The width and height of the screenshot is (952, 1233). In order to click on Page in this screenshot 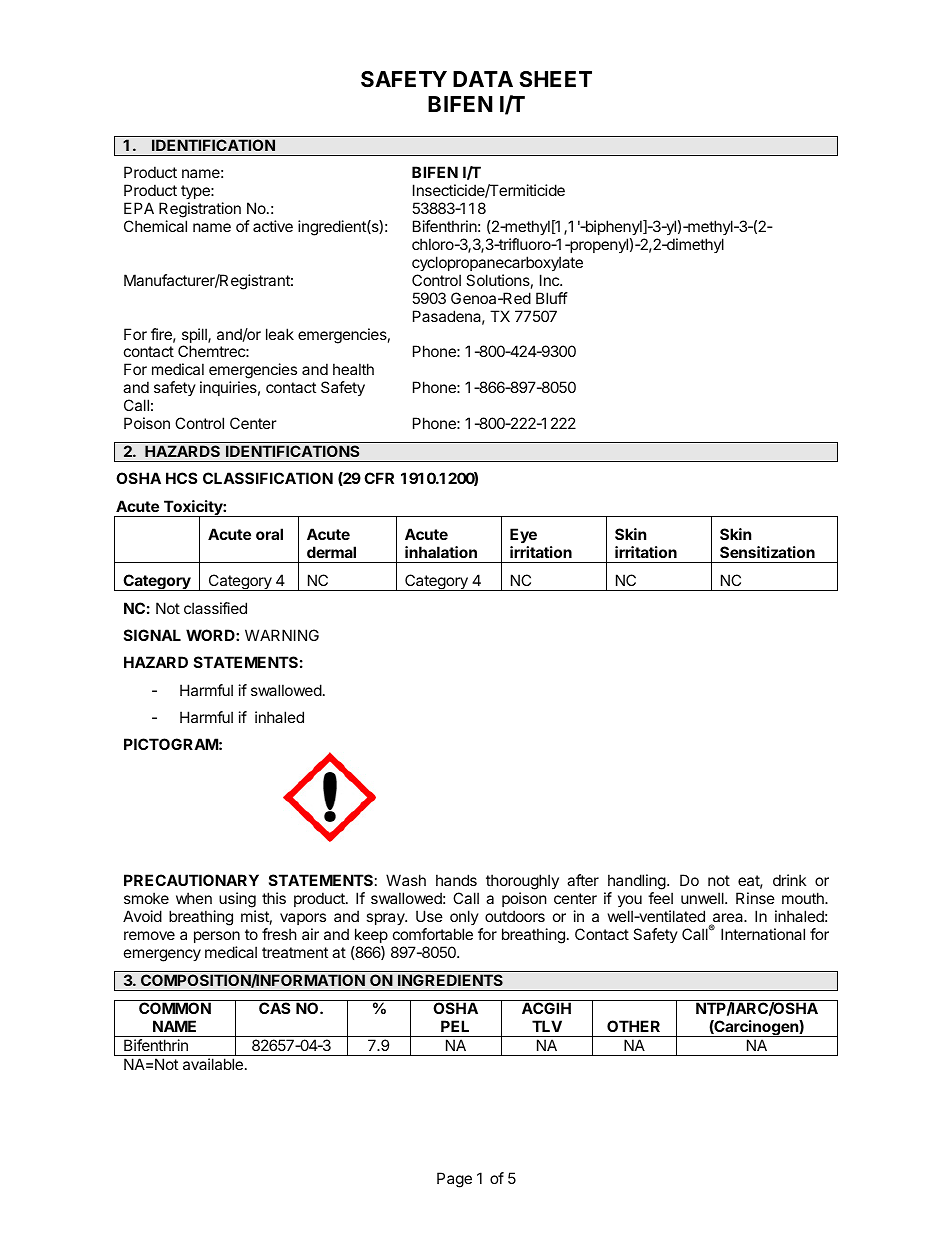, I will do `click(454, 1180)`.
